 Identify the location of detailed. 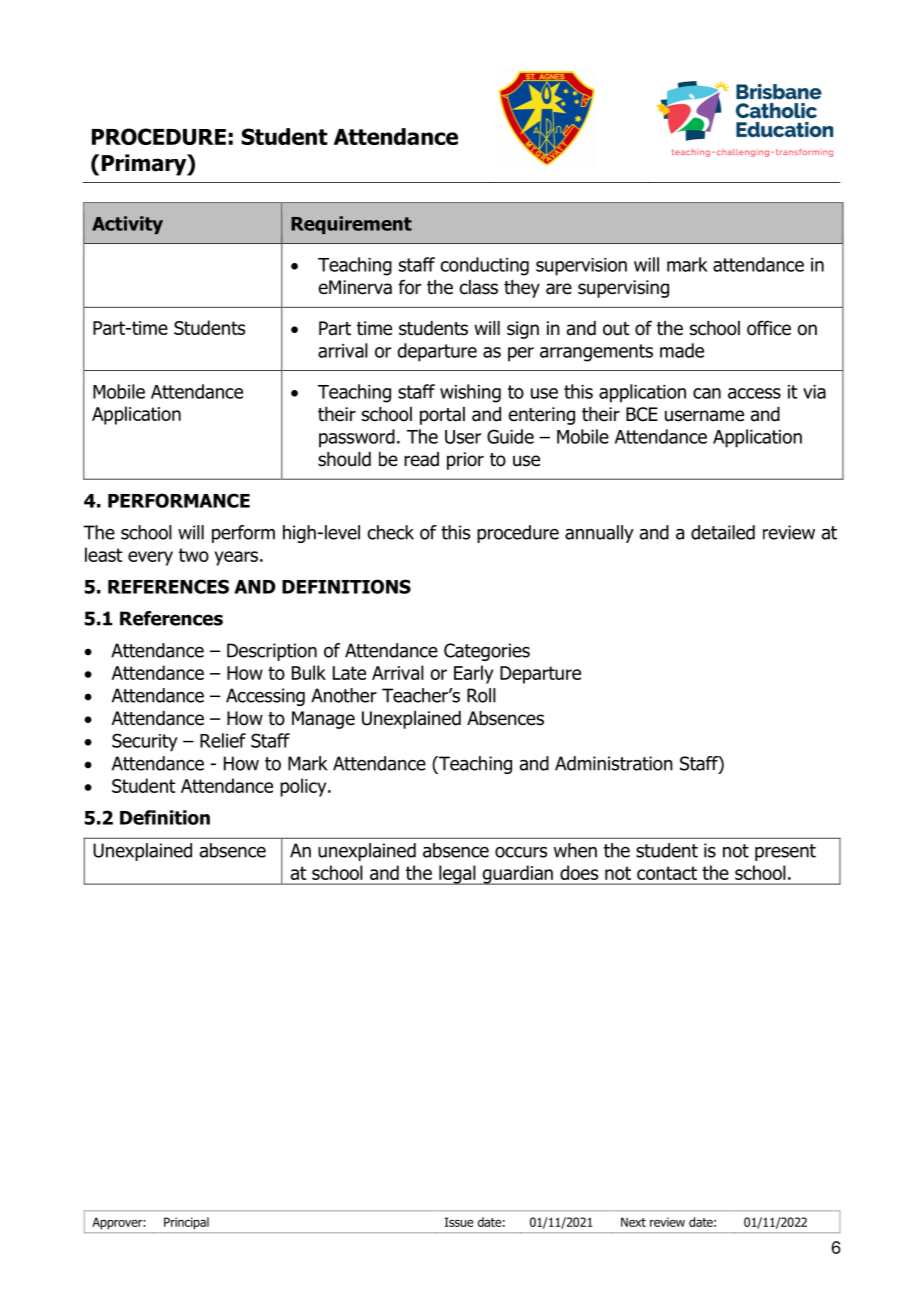
(723, 532).
